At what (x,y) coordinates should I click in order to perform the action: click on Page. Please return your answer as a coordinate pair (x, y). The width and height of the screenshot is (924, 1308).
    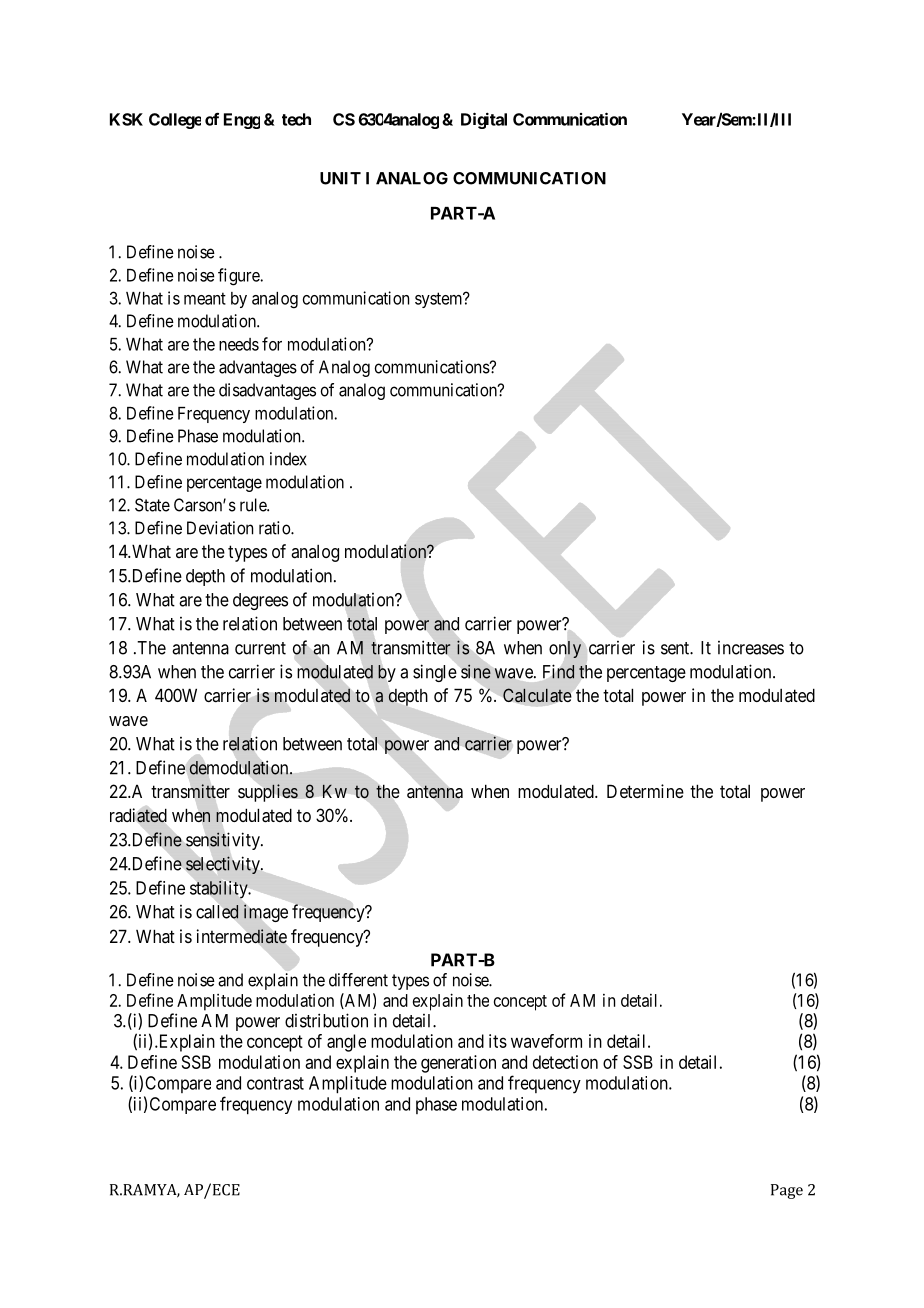
    Looking at the image, I should click on (787, 1191).
